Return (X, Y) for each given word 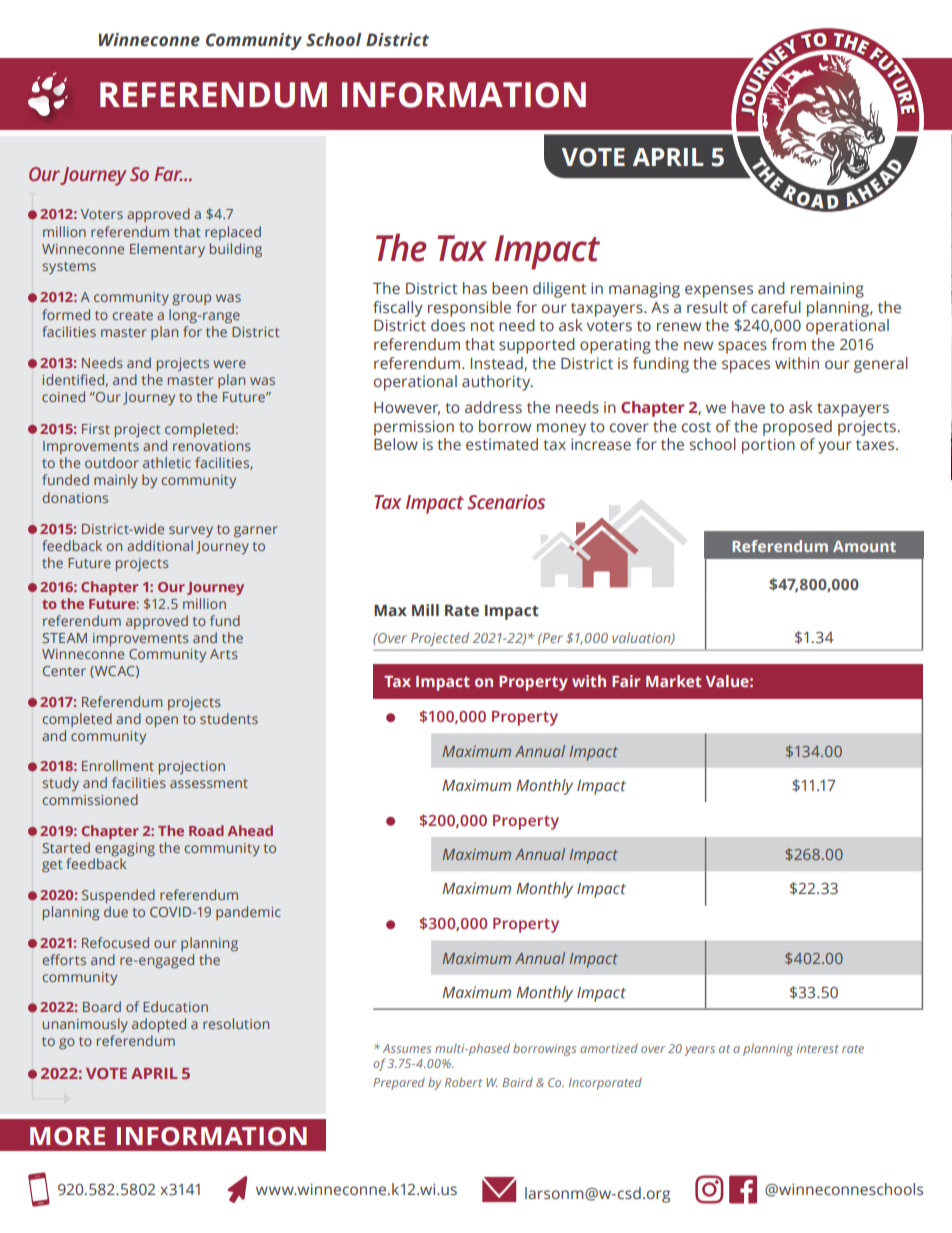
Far (168, 174)
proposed (797, 428)
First (96, 429)
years (699, 1051)
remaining (827, 290)
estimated (502, 444)
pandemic (248, 913)
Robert (463, 1082)
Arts (224, 654)
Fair (626, 681)
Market (673, 681)
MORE (67, 1136)
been (510, 288)
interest (818, 1048)
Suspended (118, 896)
